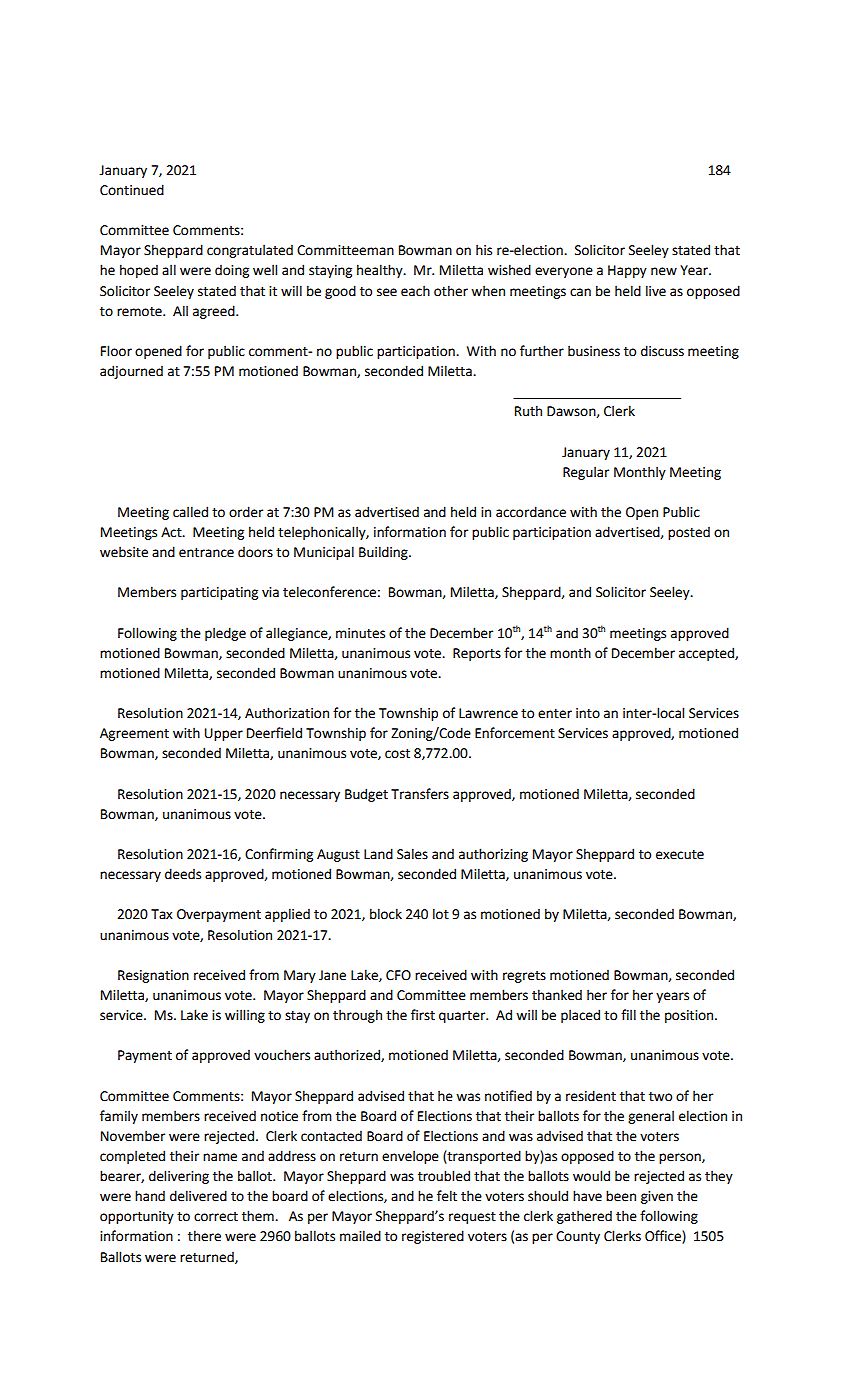 The width and height of the screenshot is (849, 1400). I want to click on into, so click(588, 713).
